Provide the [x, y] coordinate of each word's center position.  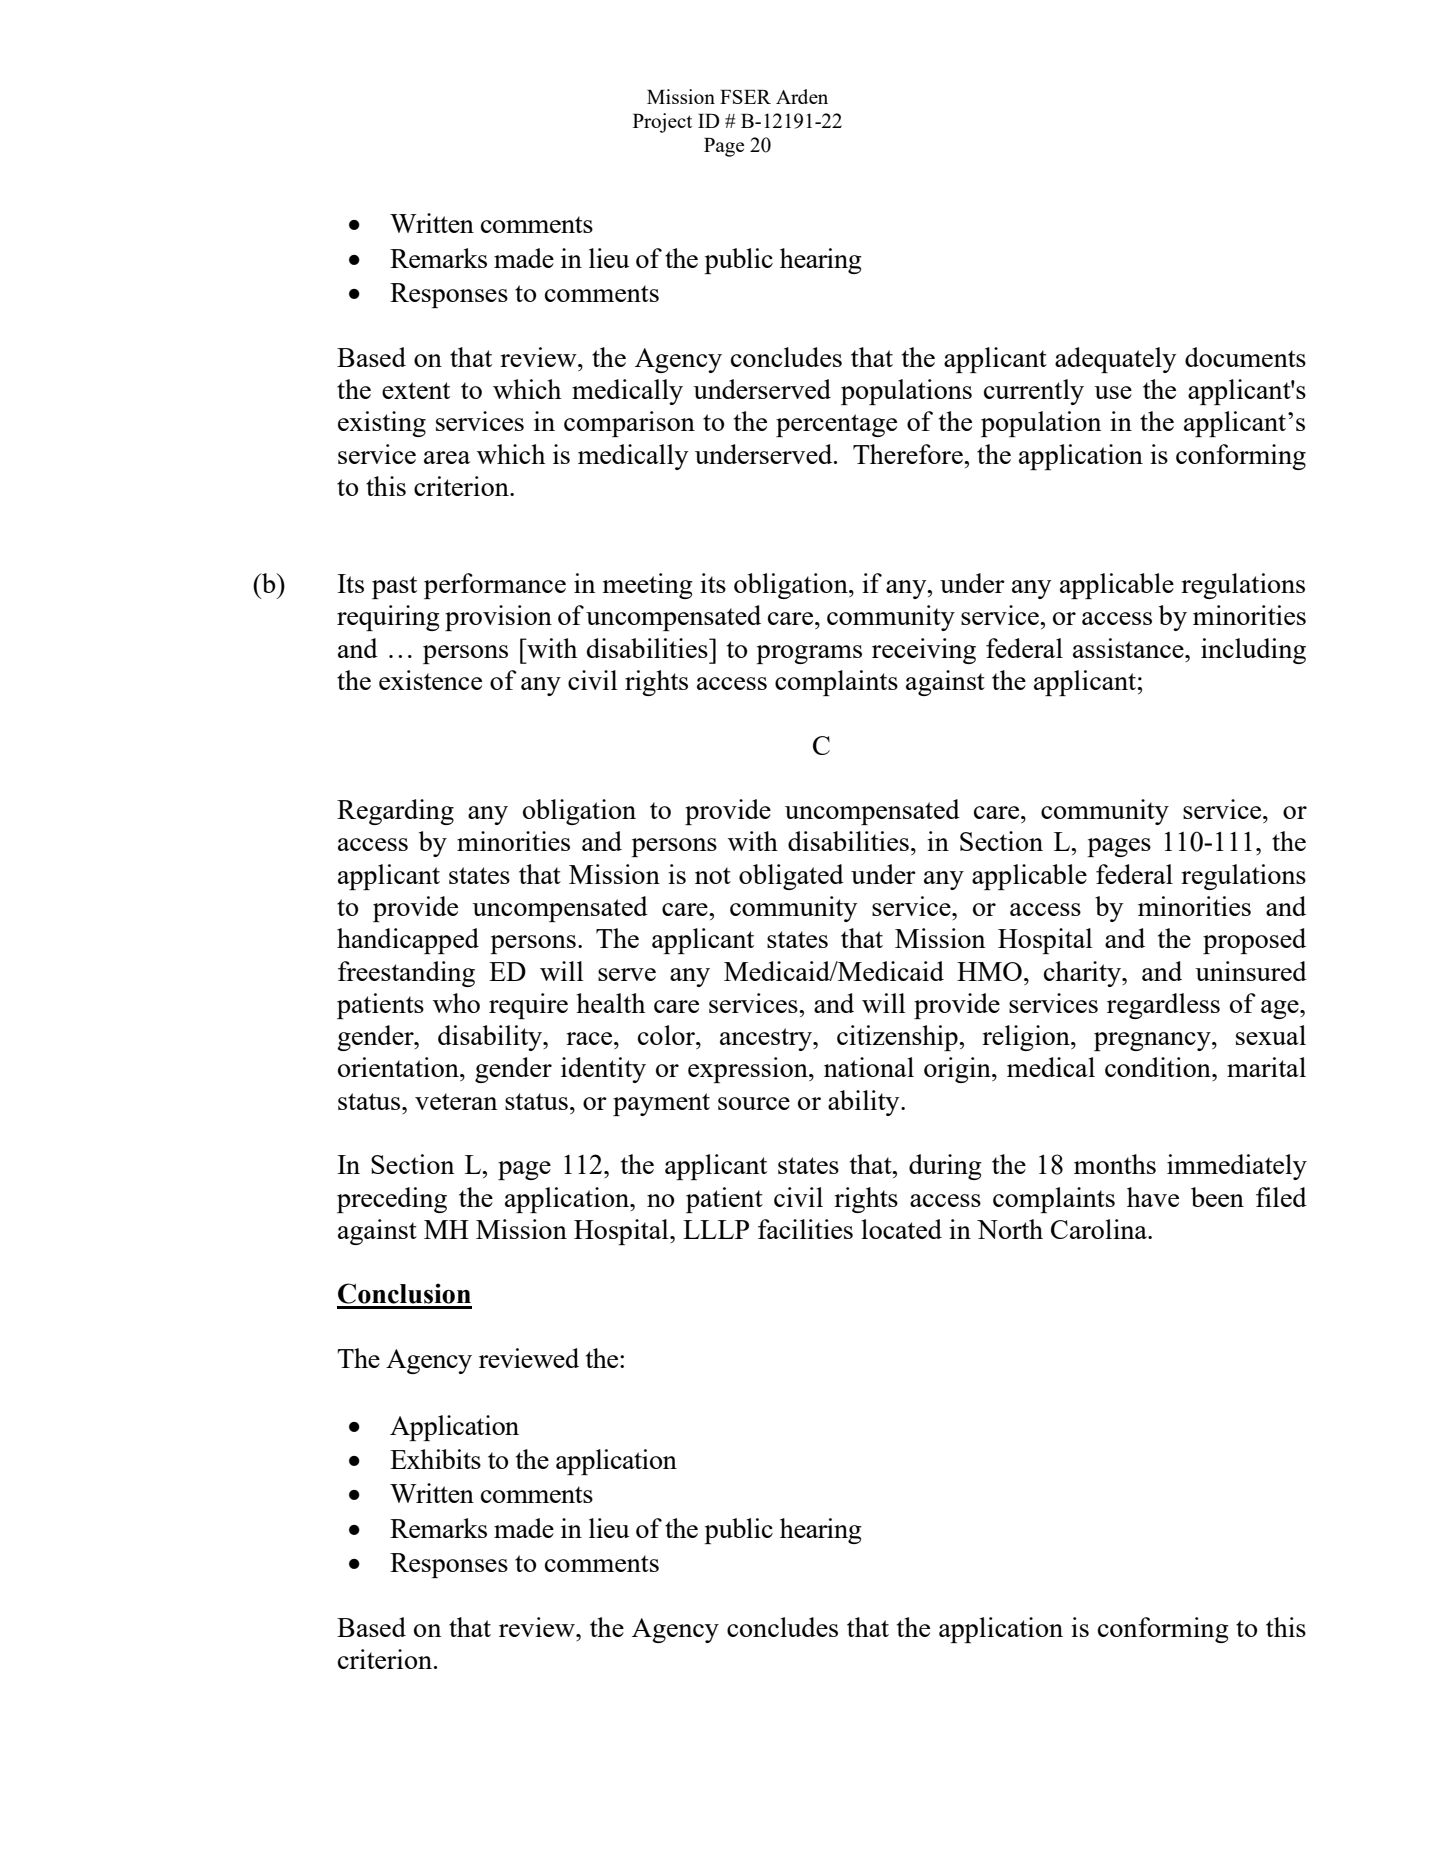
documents [1245, 357]
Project [662, 123]
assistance [1129, 648]
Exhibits [435, 1459]
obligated [791, 877]
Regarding [395, 812]
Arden [802, 96]
